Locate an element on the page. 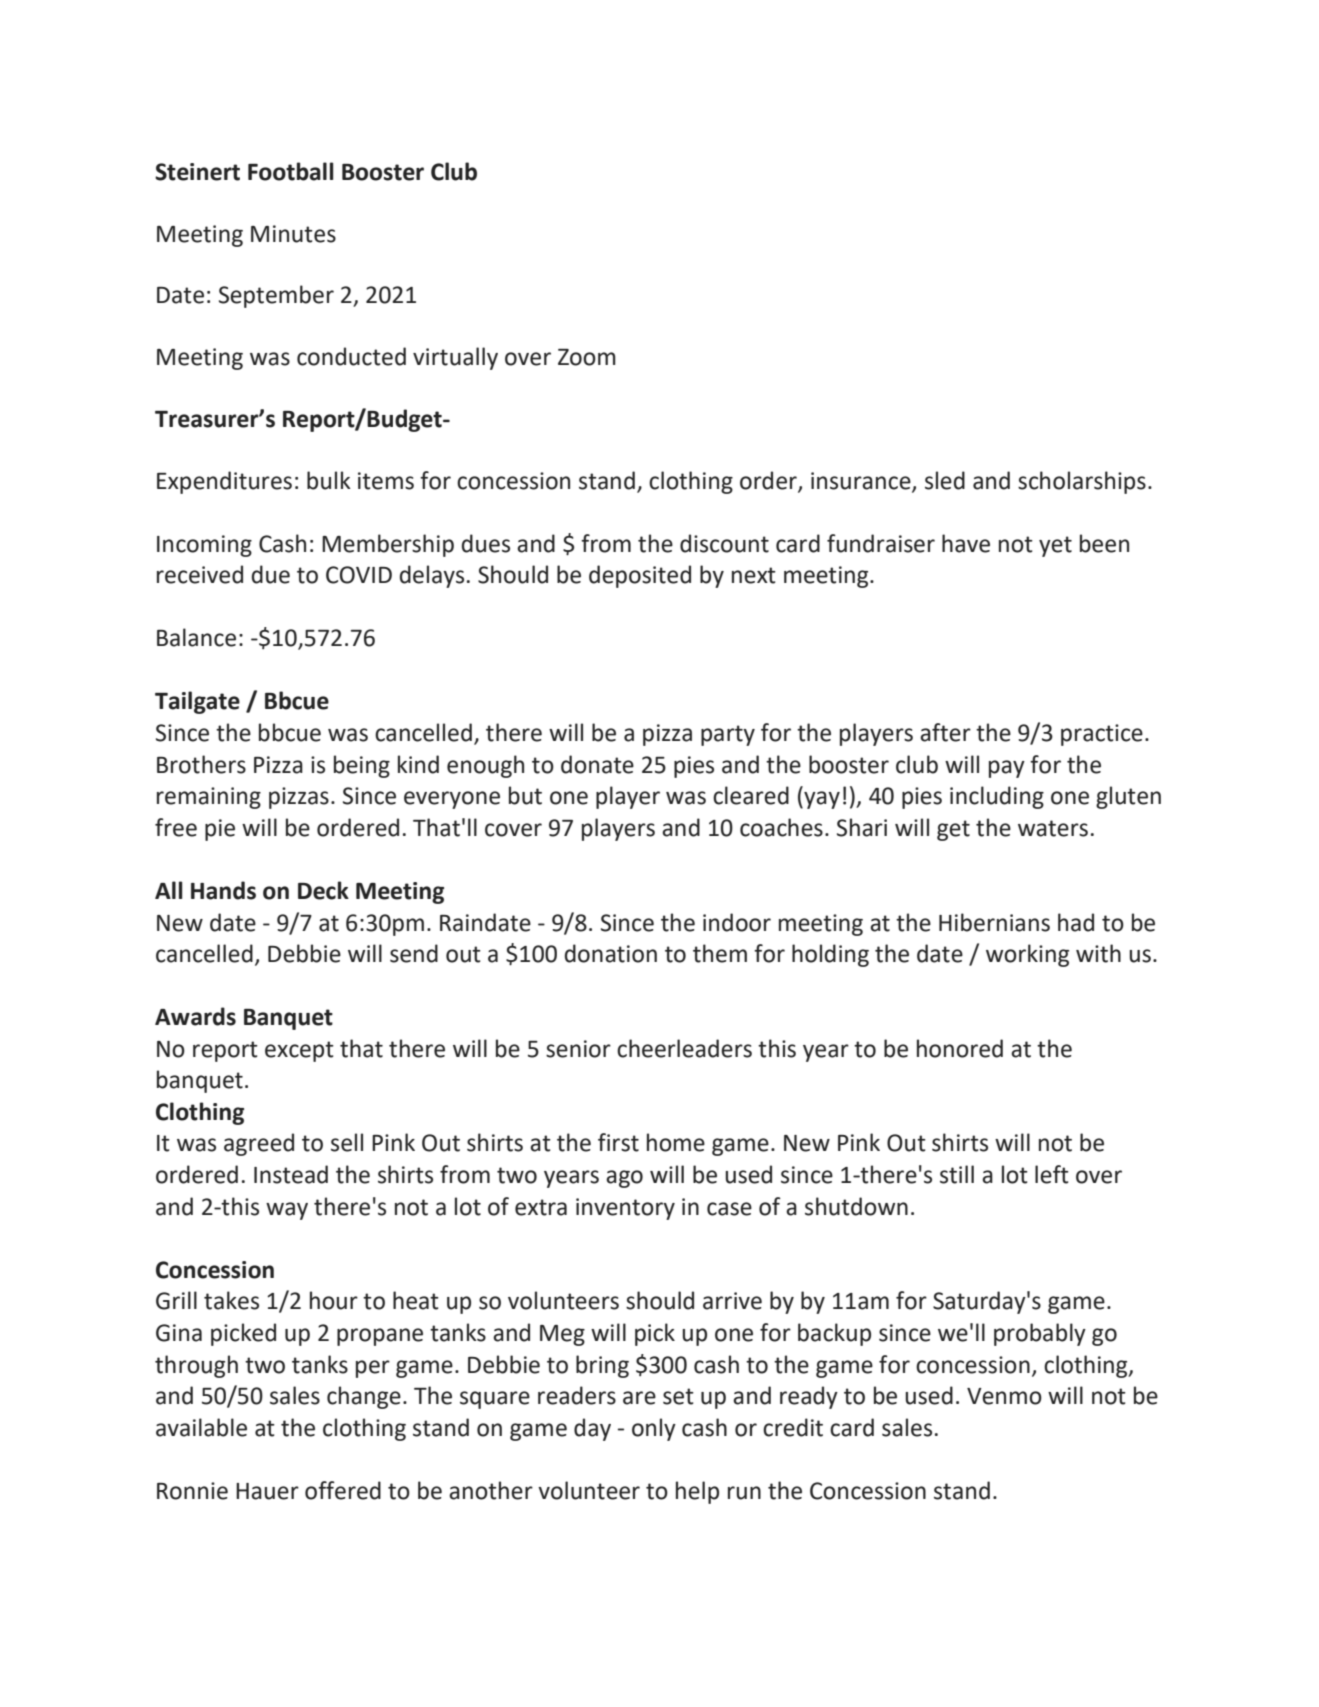 This image has width=1319, height=1707. Zoom is located at coordinates (587, 357).
